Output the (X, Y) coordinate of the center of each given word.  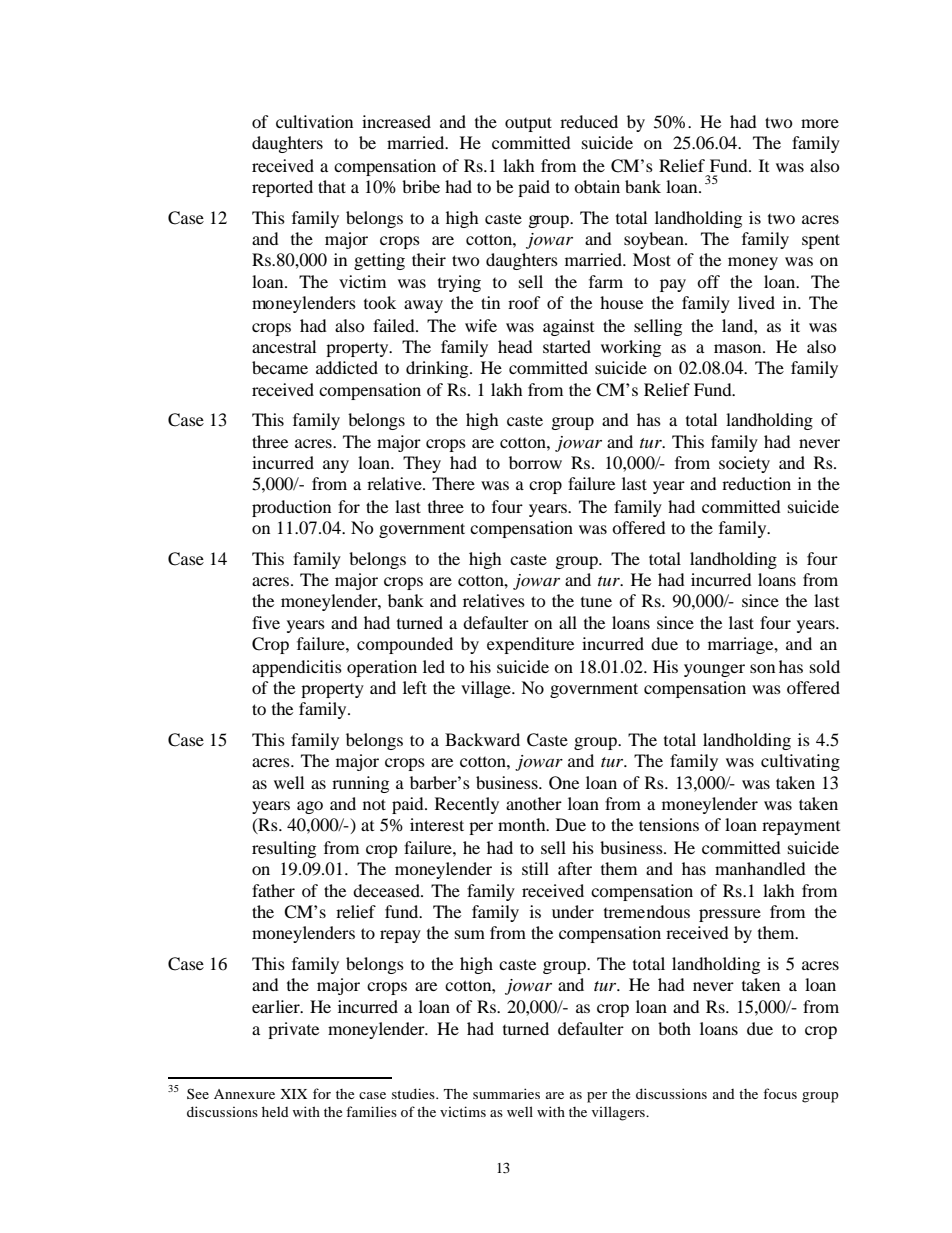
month (523, 824)
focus (780, 1093)
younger (714, 670)
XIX (293, 1094)
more (820, 123)
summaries (506, 1093)
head (515, 346)
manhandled (760, 868)
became (280, 367)
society (744, 464)
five (266, 622)
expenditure (530, 645)
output (528, 124)
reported (282, 188)
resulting (284, 849)
